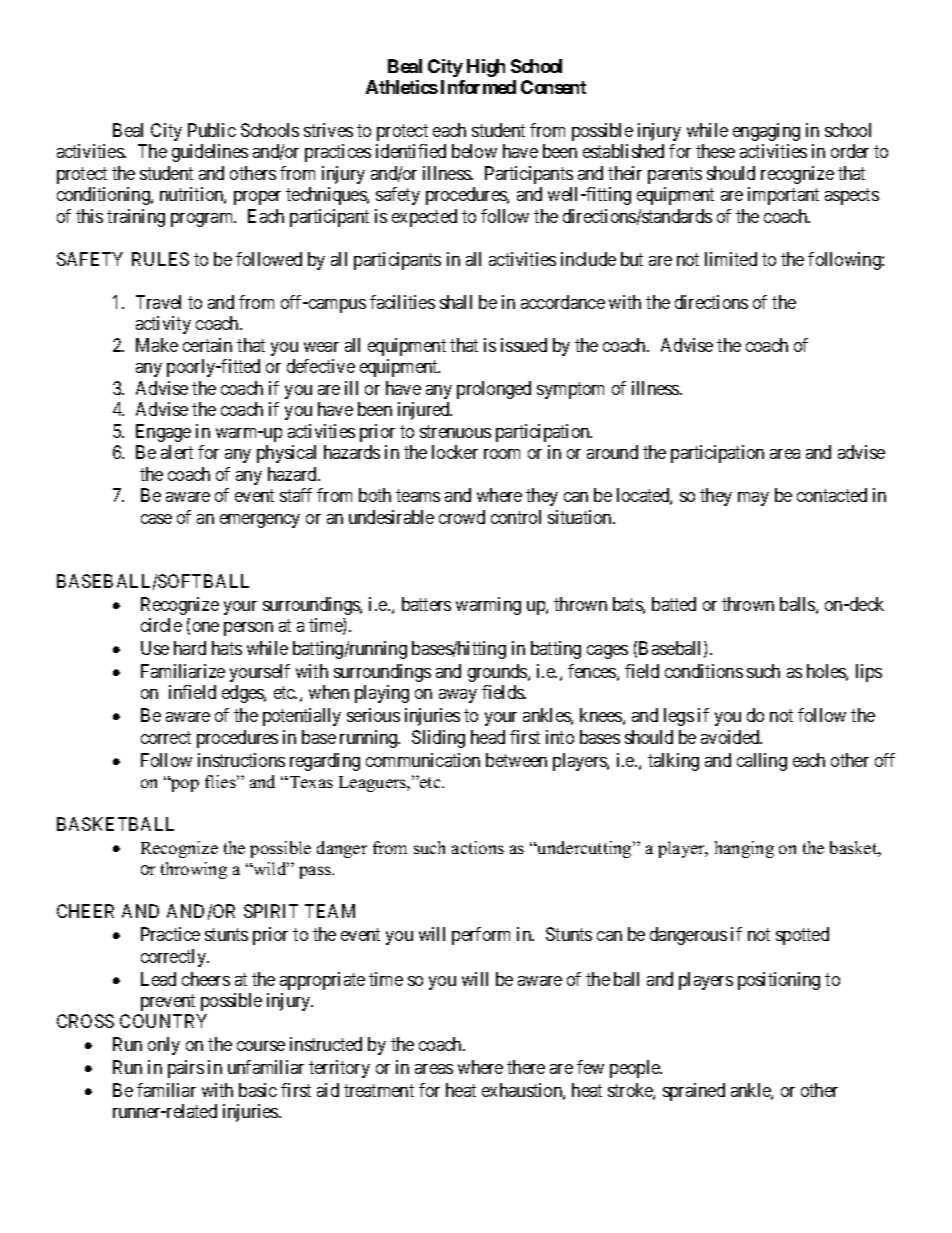  What do you see at coordinates (762, 762) in the page?
I see `calling` at bounding box center [762, 762].
